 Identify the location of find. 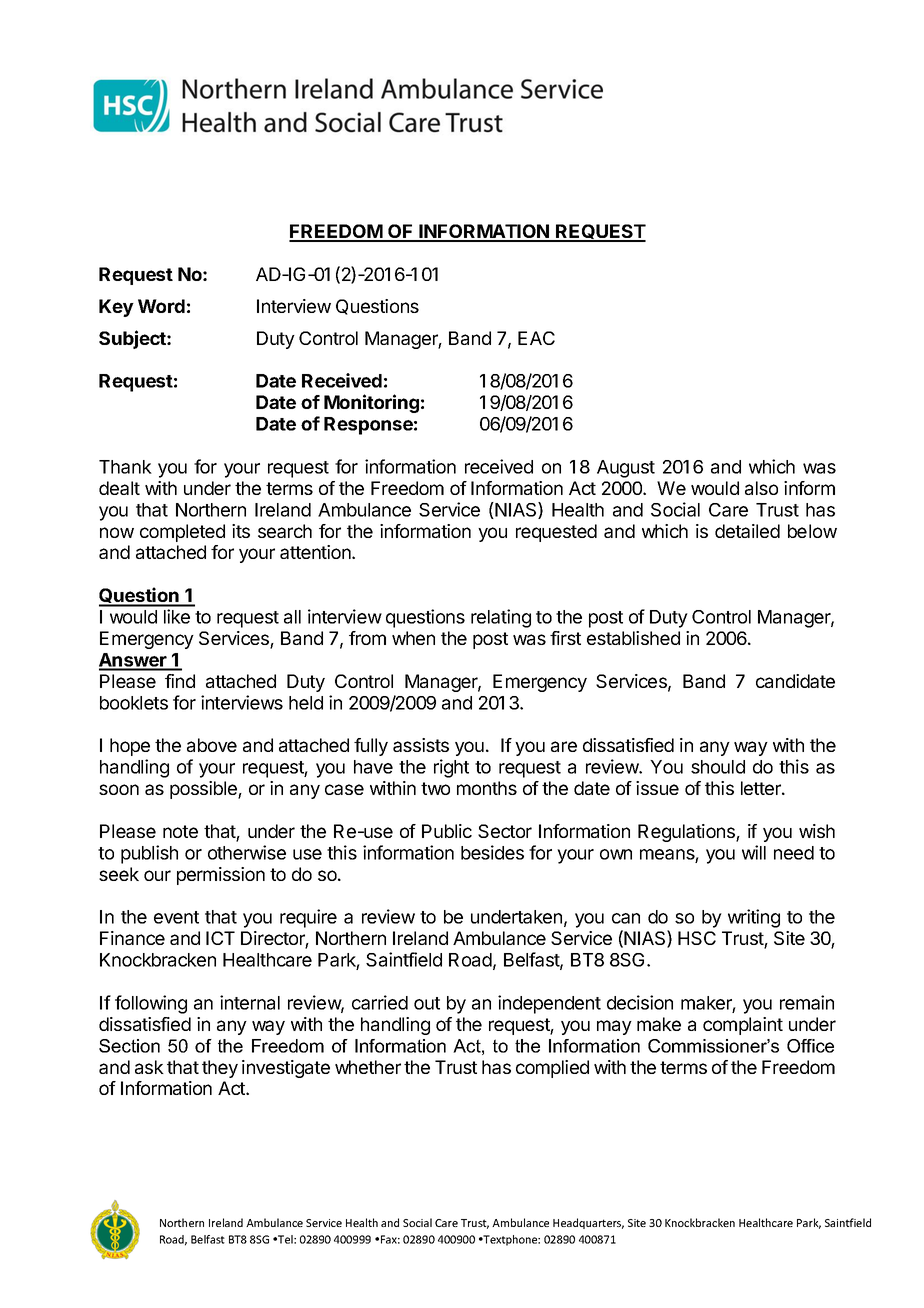
(180, 681).
